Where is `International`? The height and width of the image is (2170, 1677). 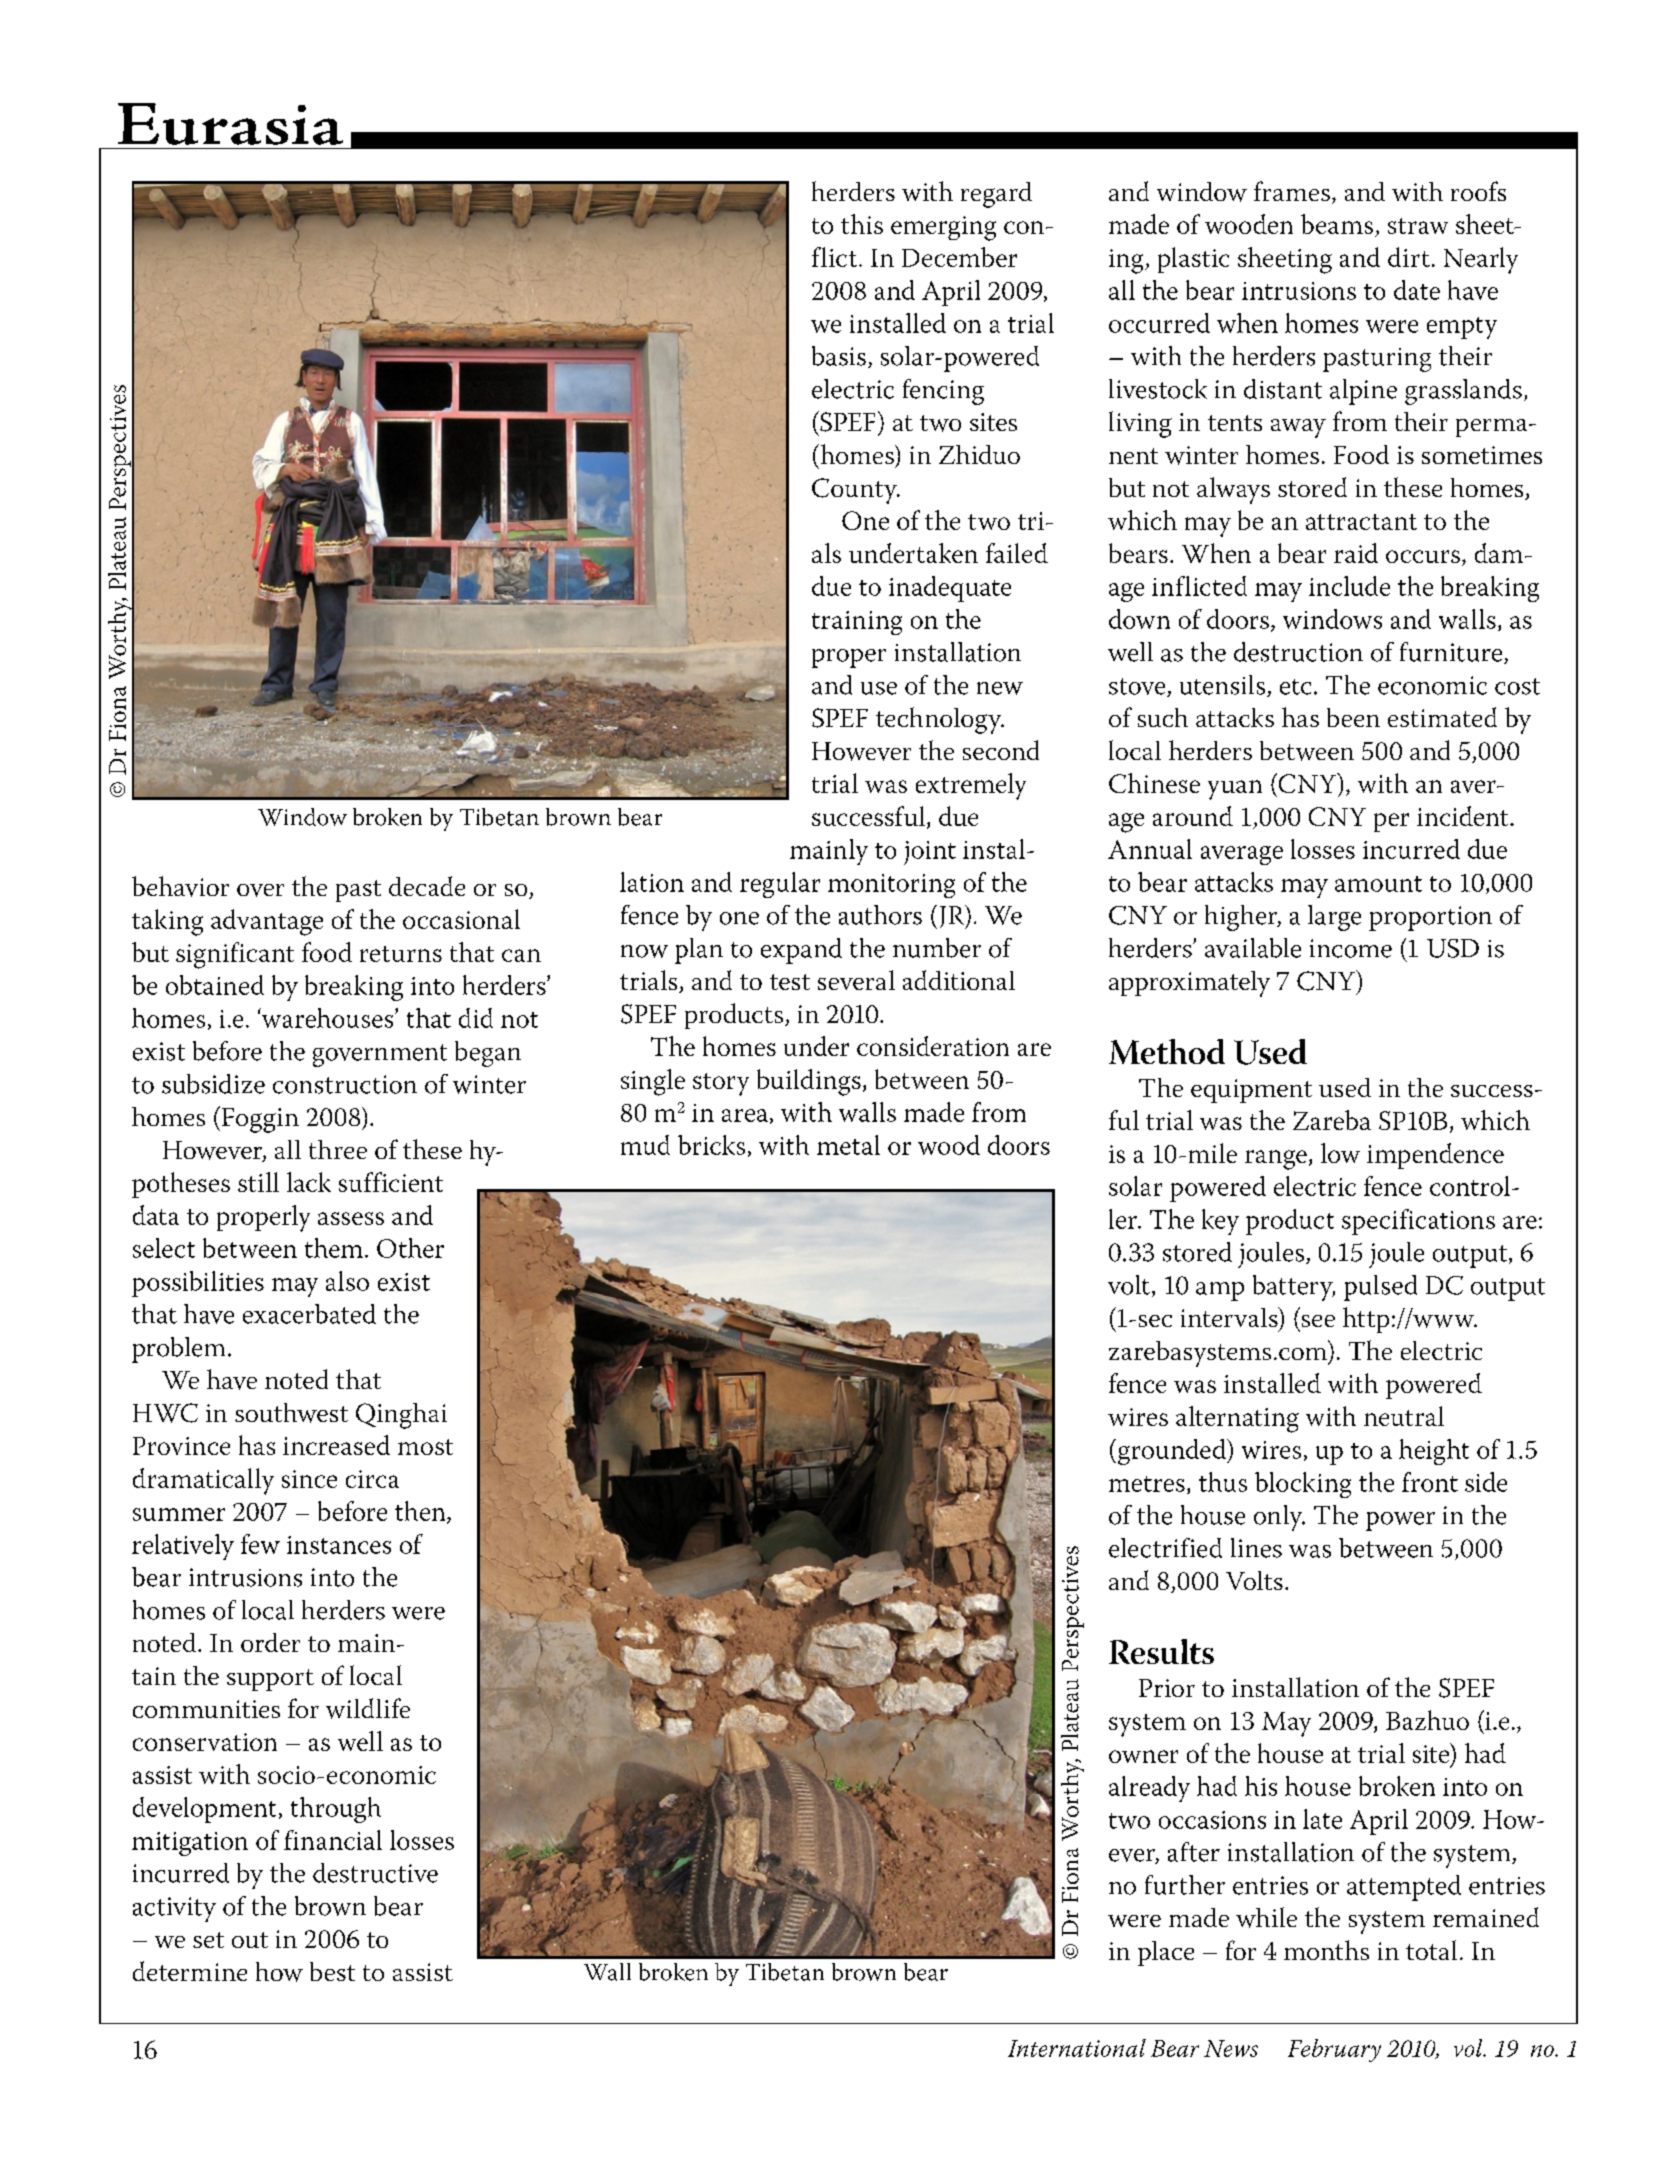 International is located at coordinates (1077, 2048).
